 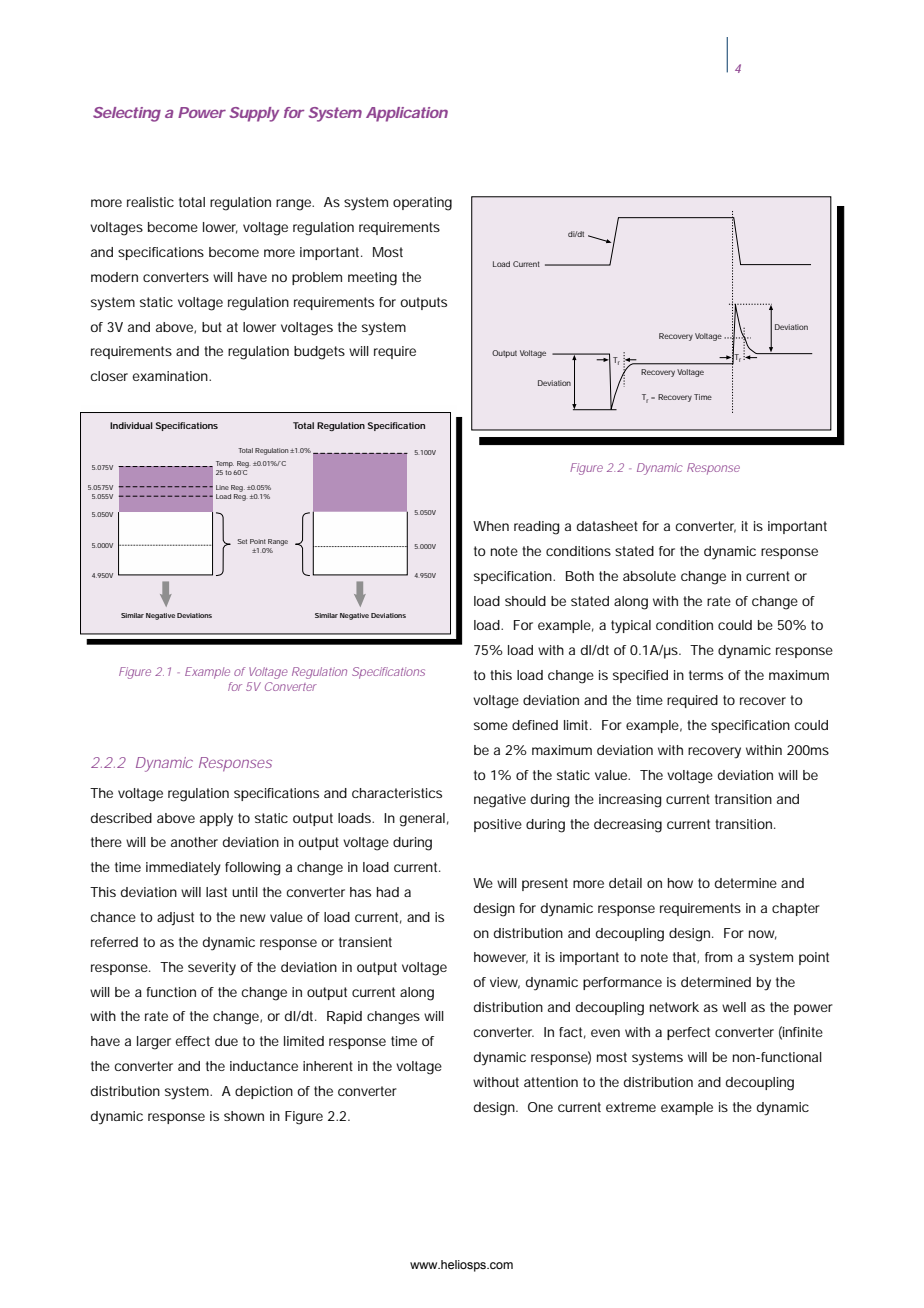 What do you see at coordinates (127, 114) in the image?
I see `Selecting` at bounding box center [127, 114].
